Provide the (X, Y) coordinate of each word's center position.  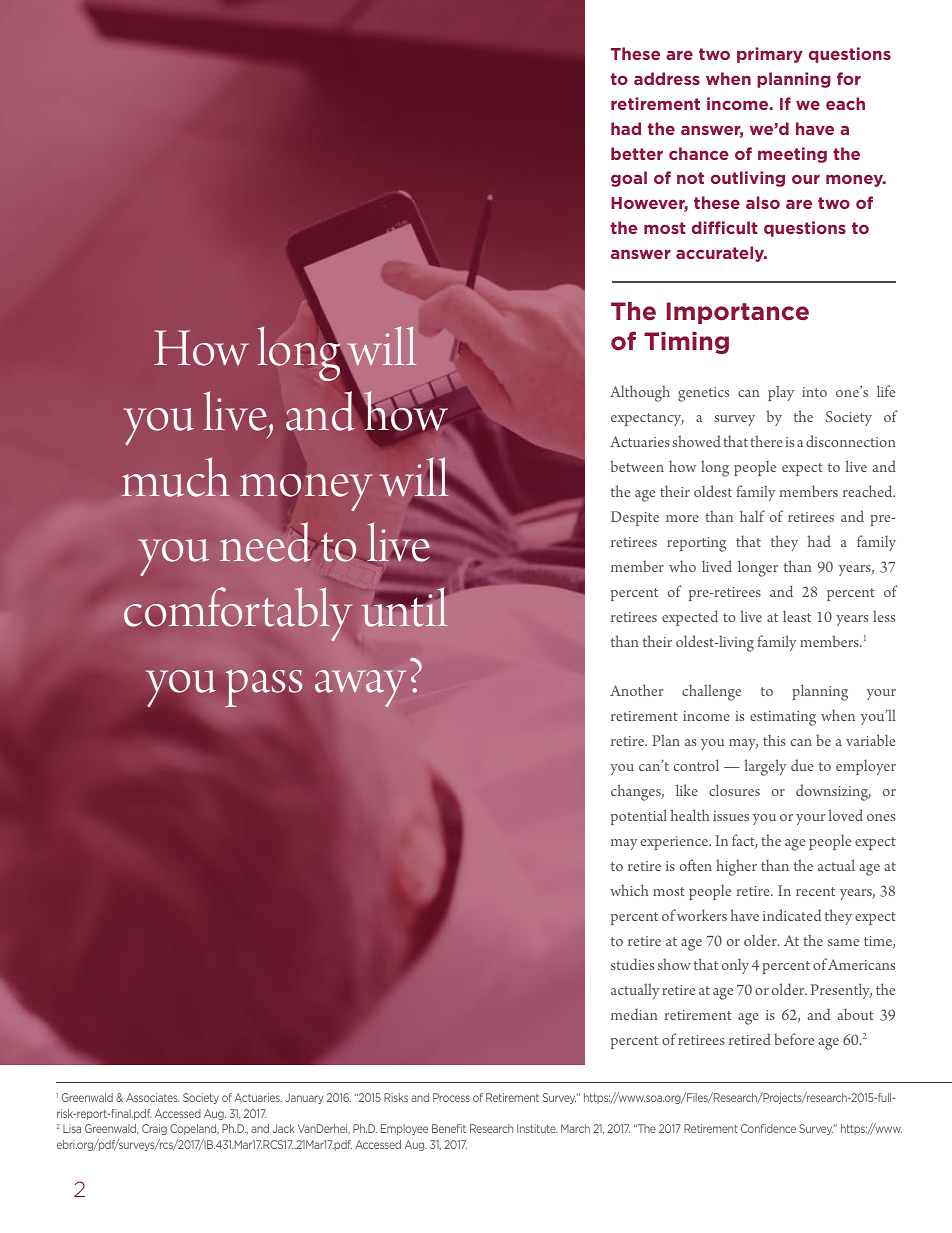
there (766, 441)
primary (770, 55)
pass (263, 688)
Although (640, 393)
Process (451, 1097)
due (802, 765)
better (637, 153)
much (176, 477)
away (360, 688)
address (667, 78)
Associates (153, 1097)
